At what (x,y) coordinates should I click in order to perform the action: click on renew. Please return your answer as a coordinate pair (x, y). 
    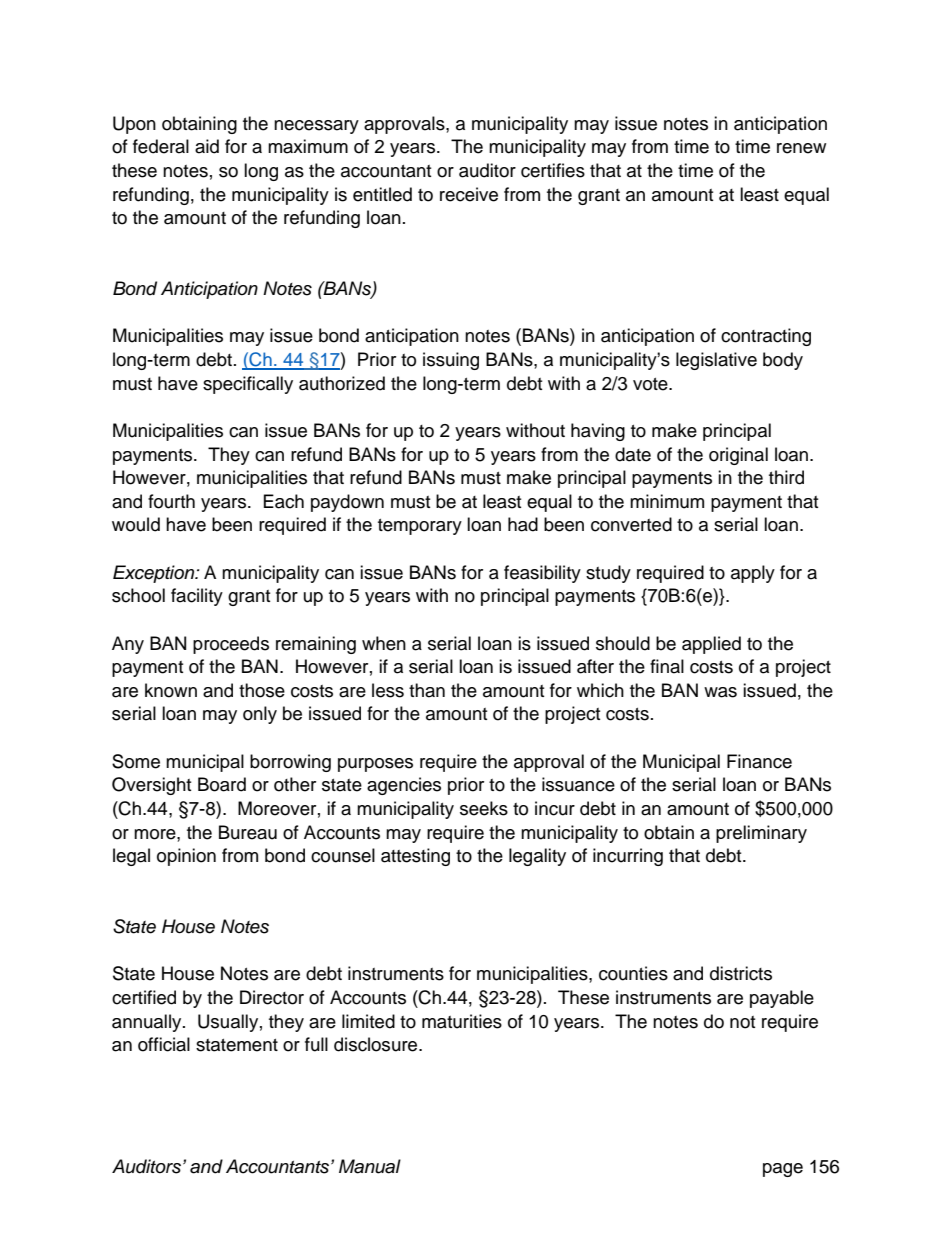
    Looking at the image, I should click on (801, 148).
